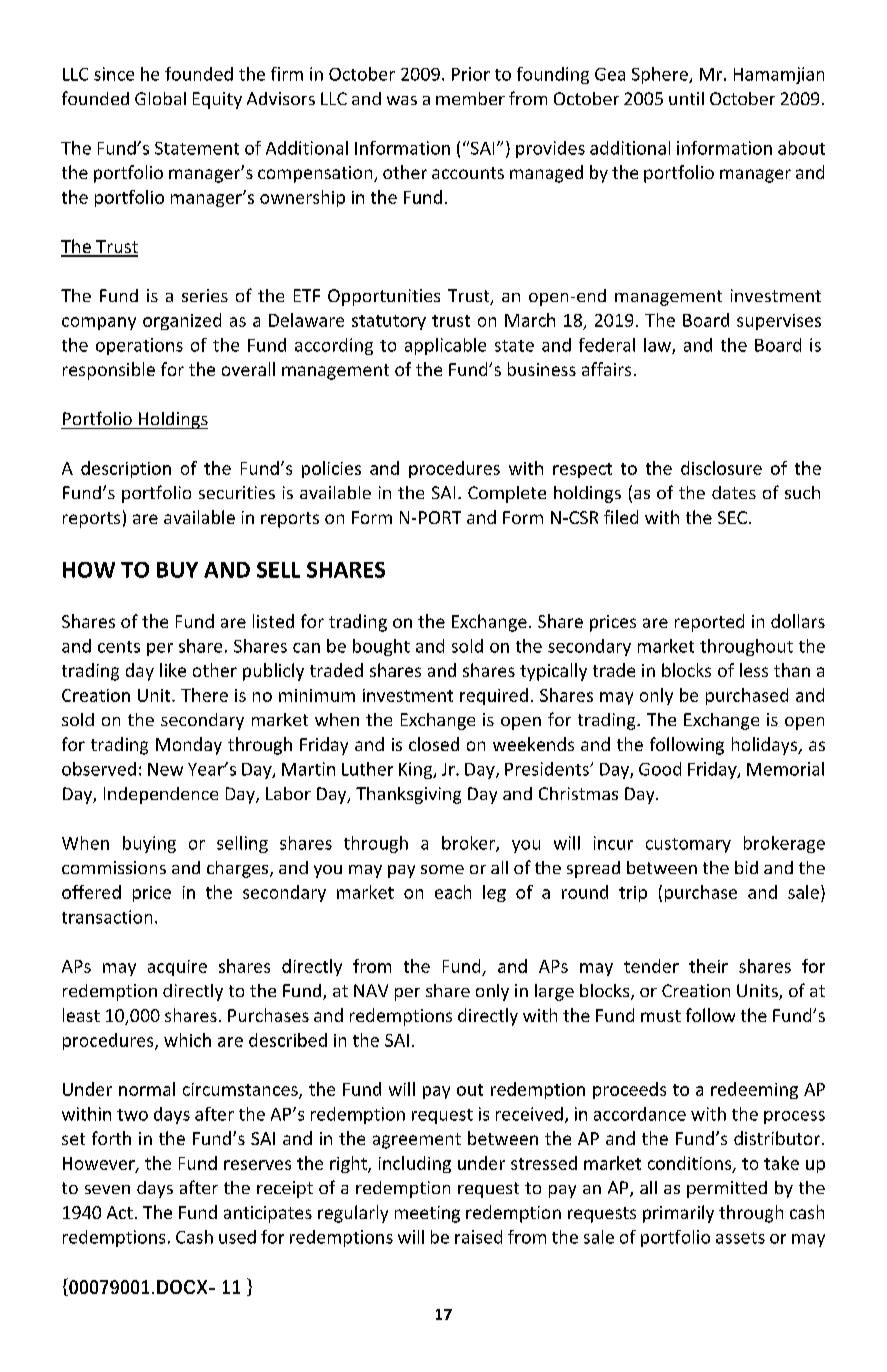  Describe the element at coordinates (381, 647) in the page. I see `bought` at that location.
